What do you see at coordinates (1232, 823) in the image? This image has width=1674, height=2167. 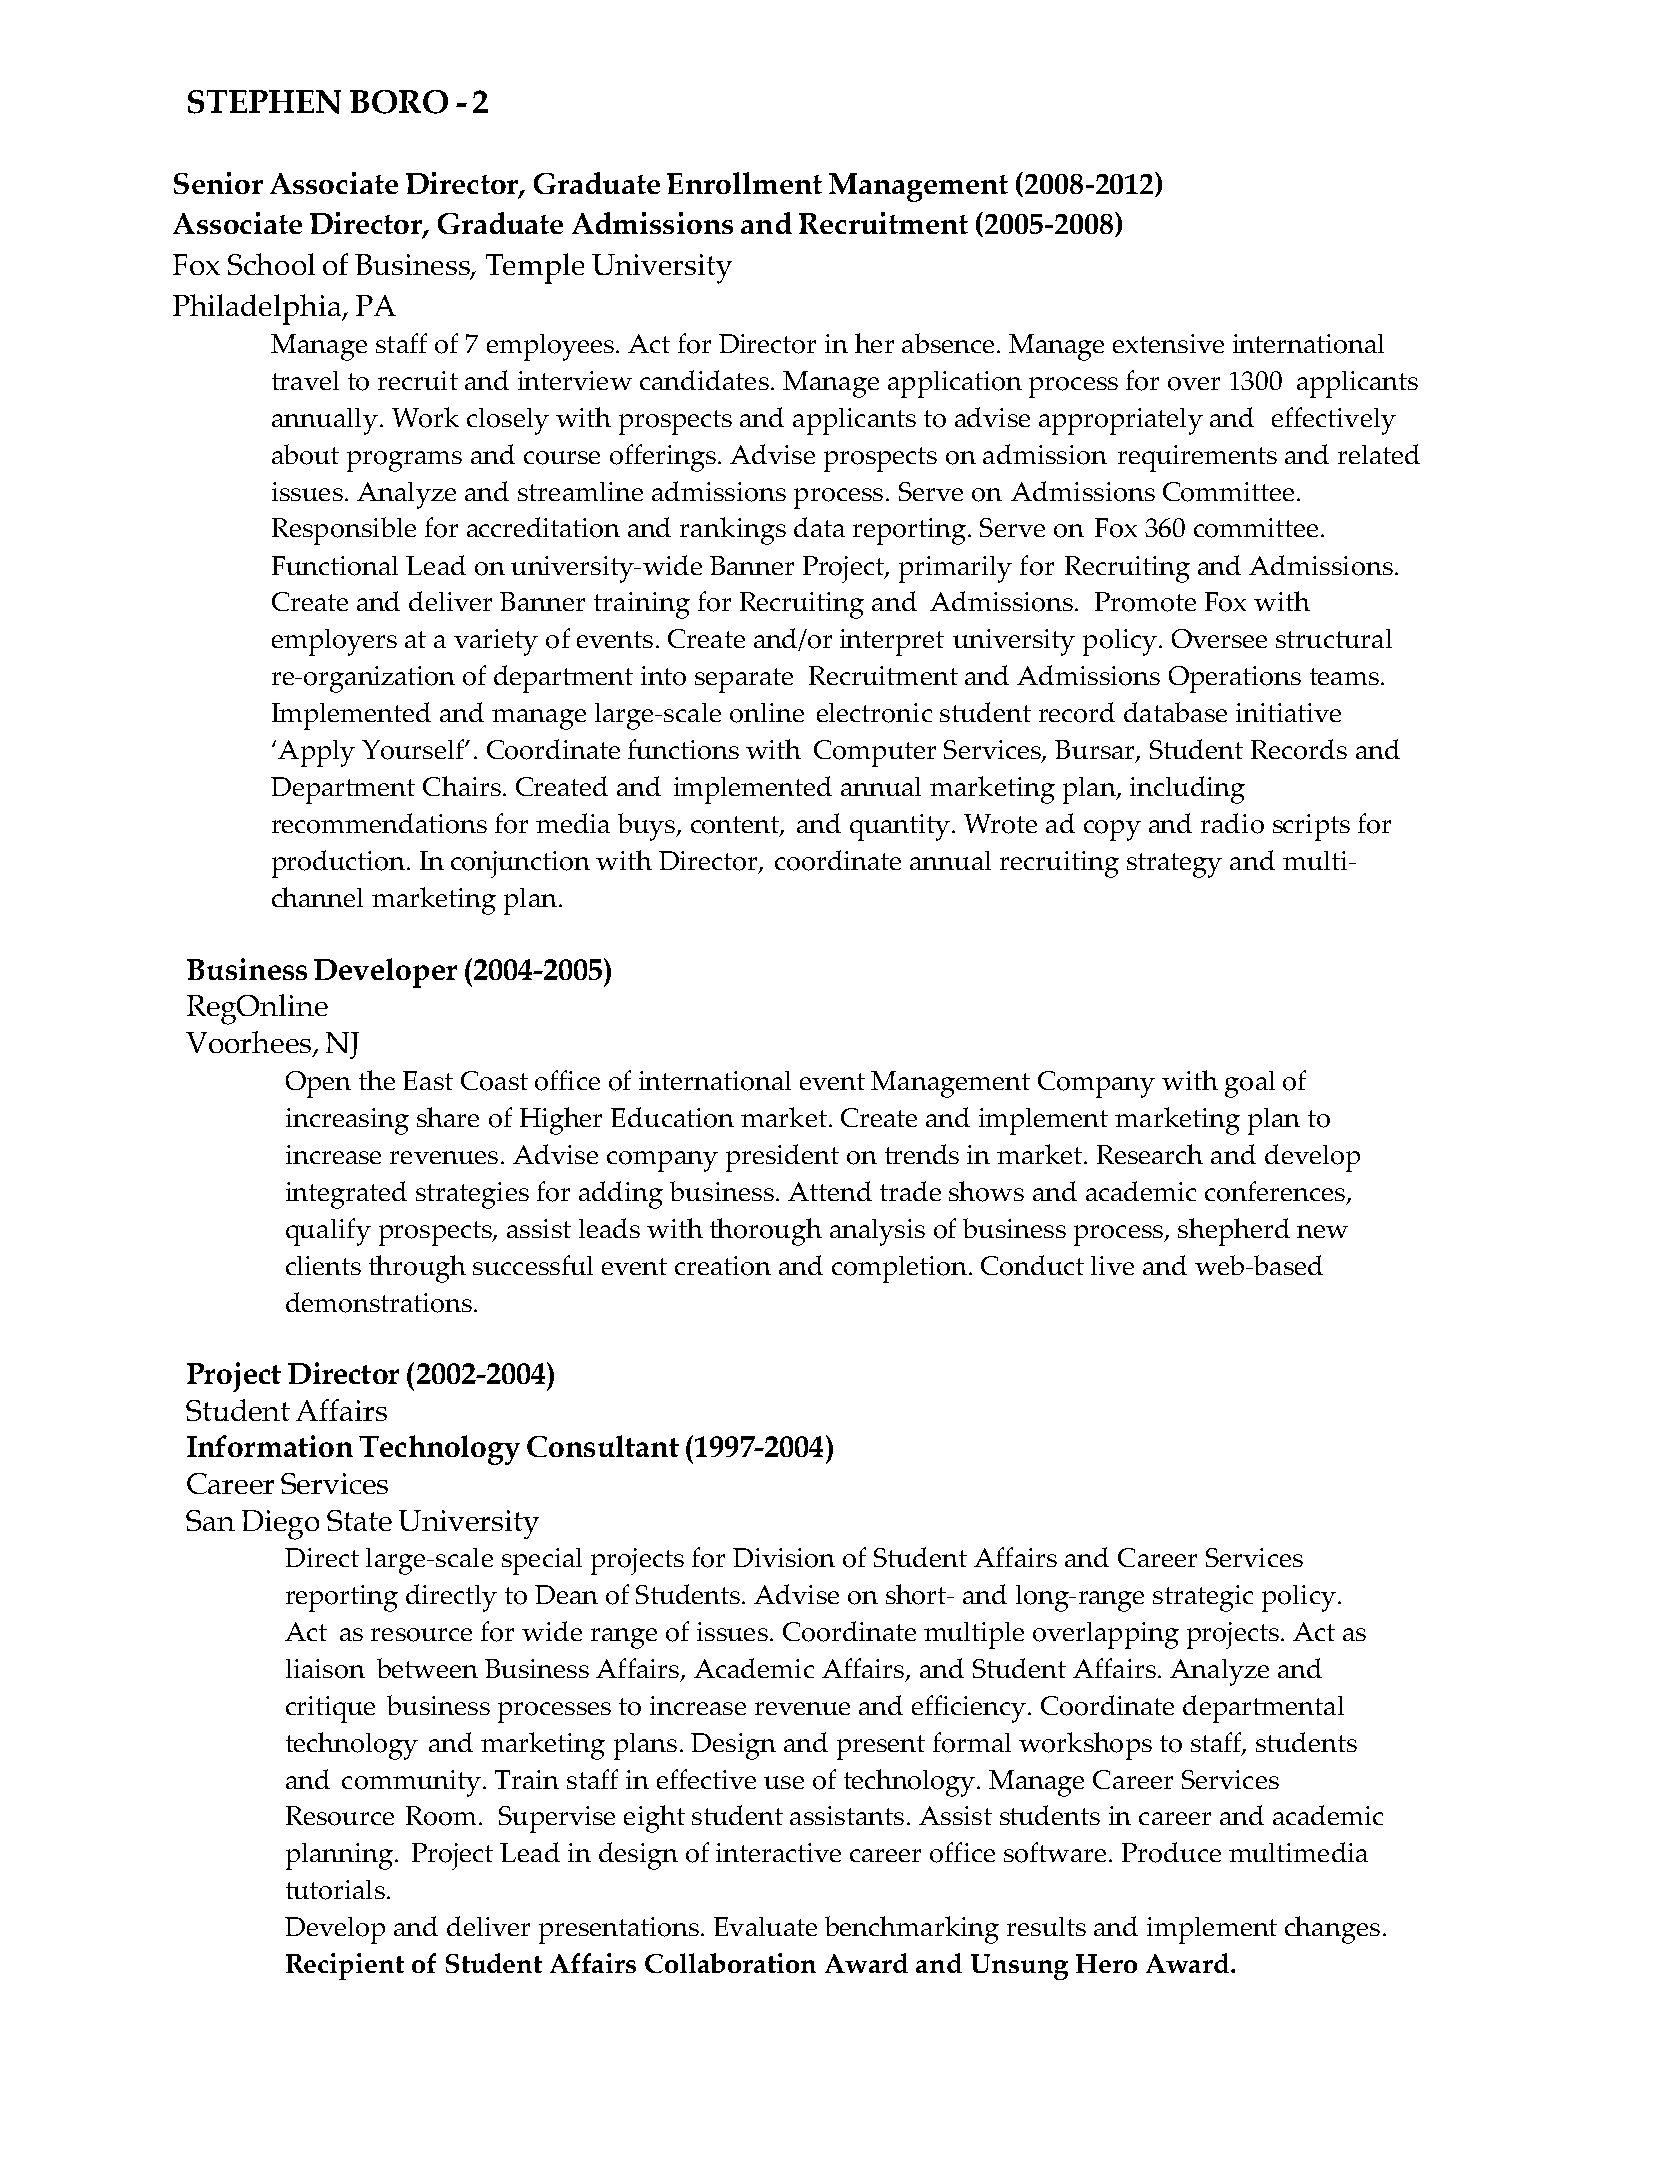 I see `radio` at bounding box center [1232, 823].
